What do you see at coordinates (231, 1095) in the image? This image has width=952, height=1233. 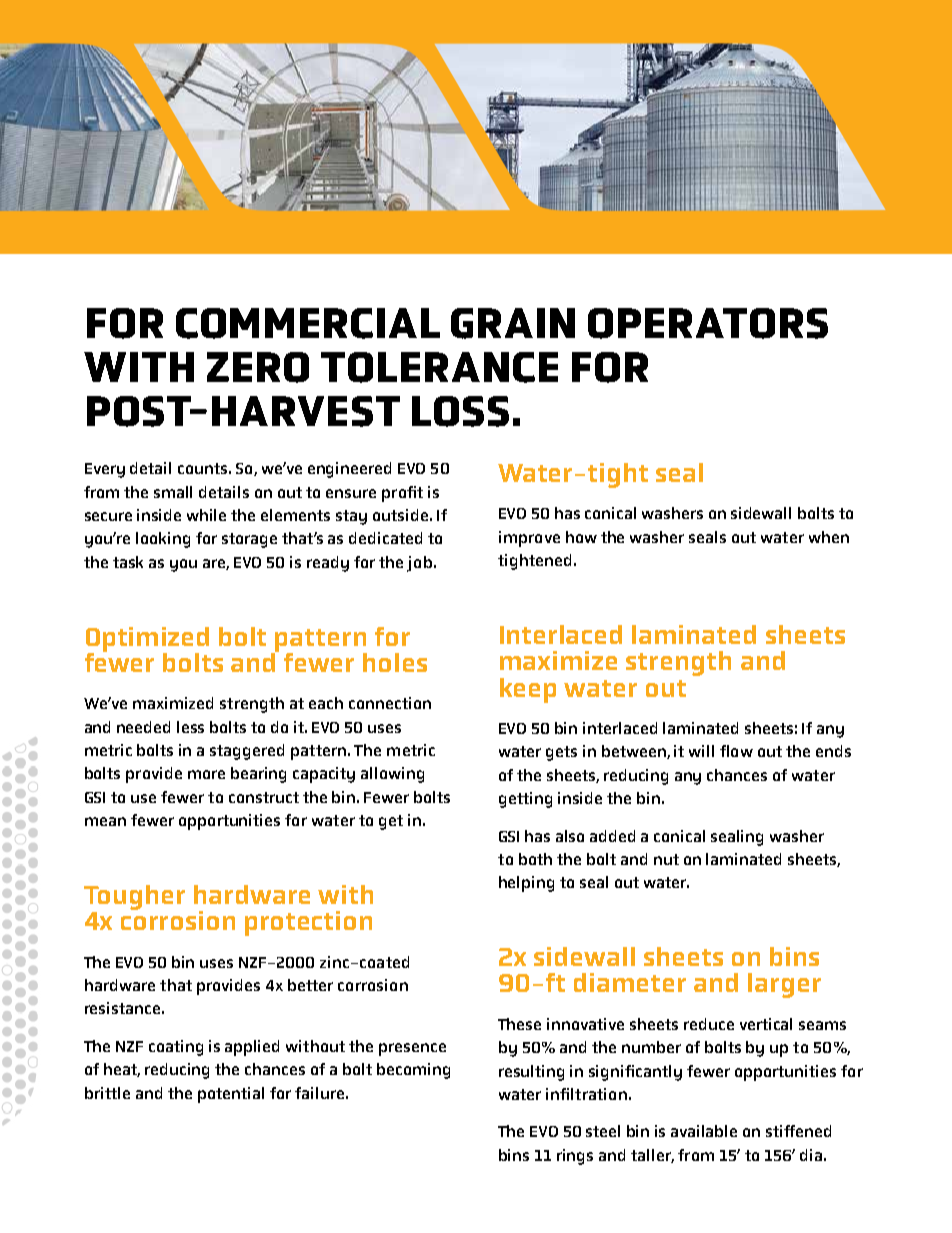 I see `potential` at bounding box center [231, 1095].
